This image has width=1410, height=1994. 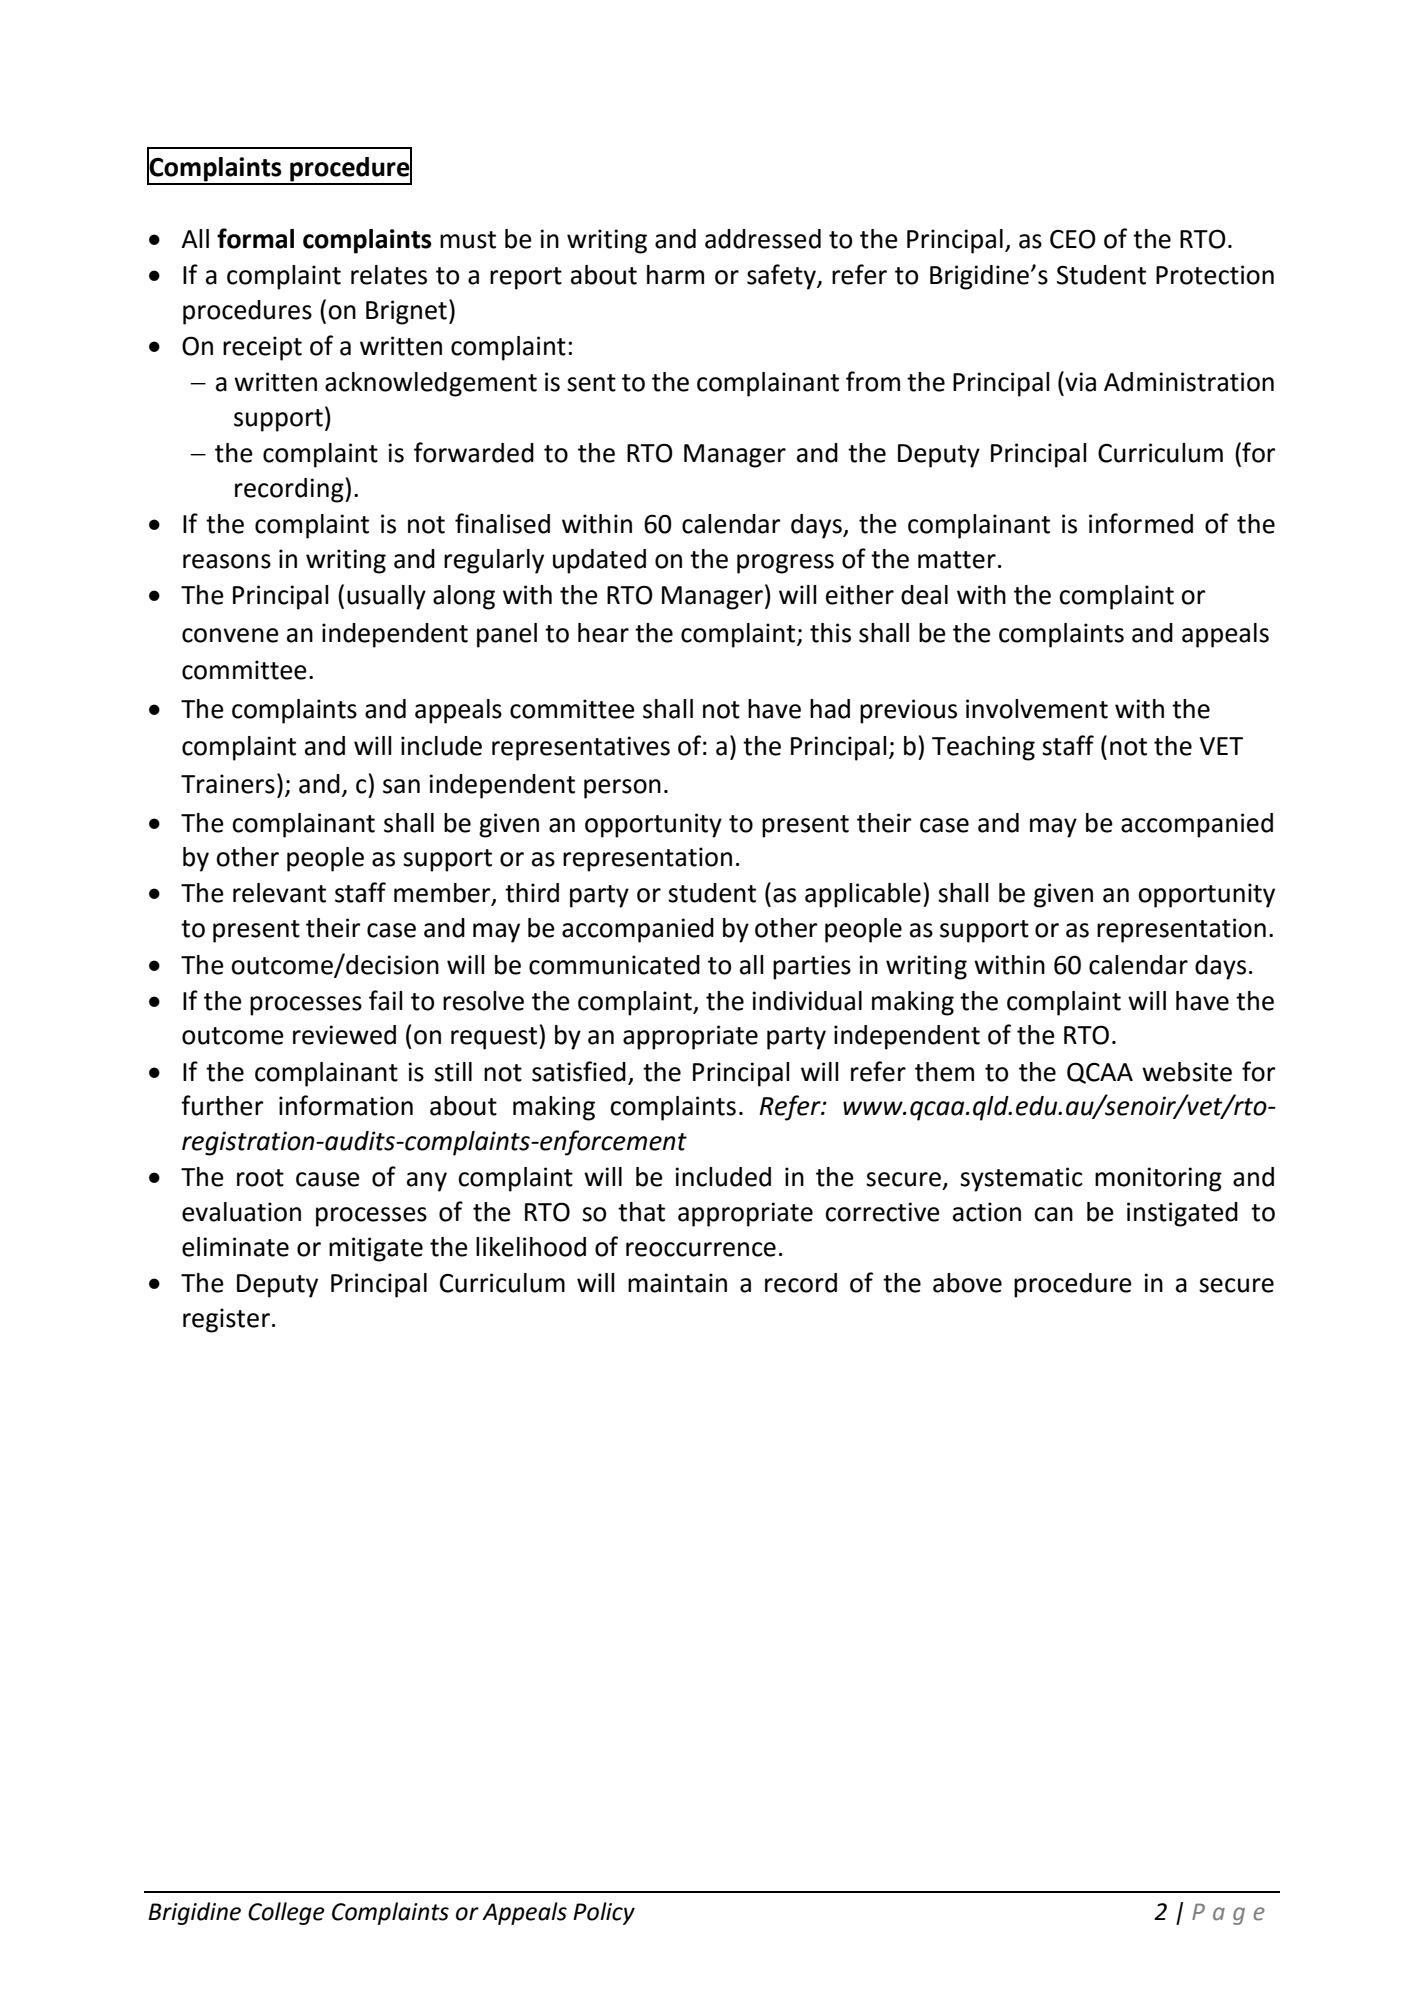 What do you see at coordinates (1037, 709) in the image?
I see `involvement` at bounding box center [1037, 709].
